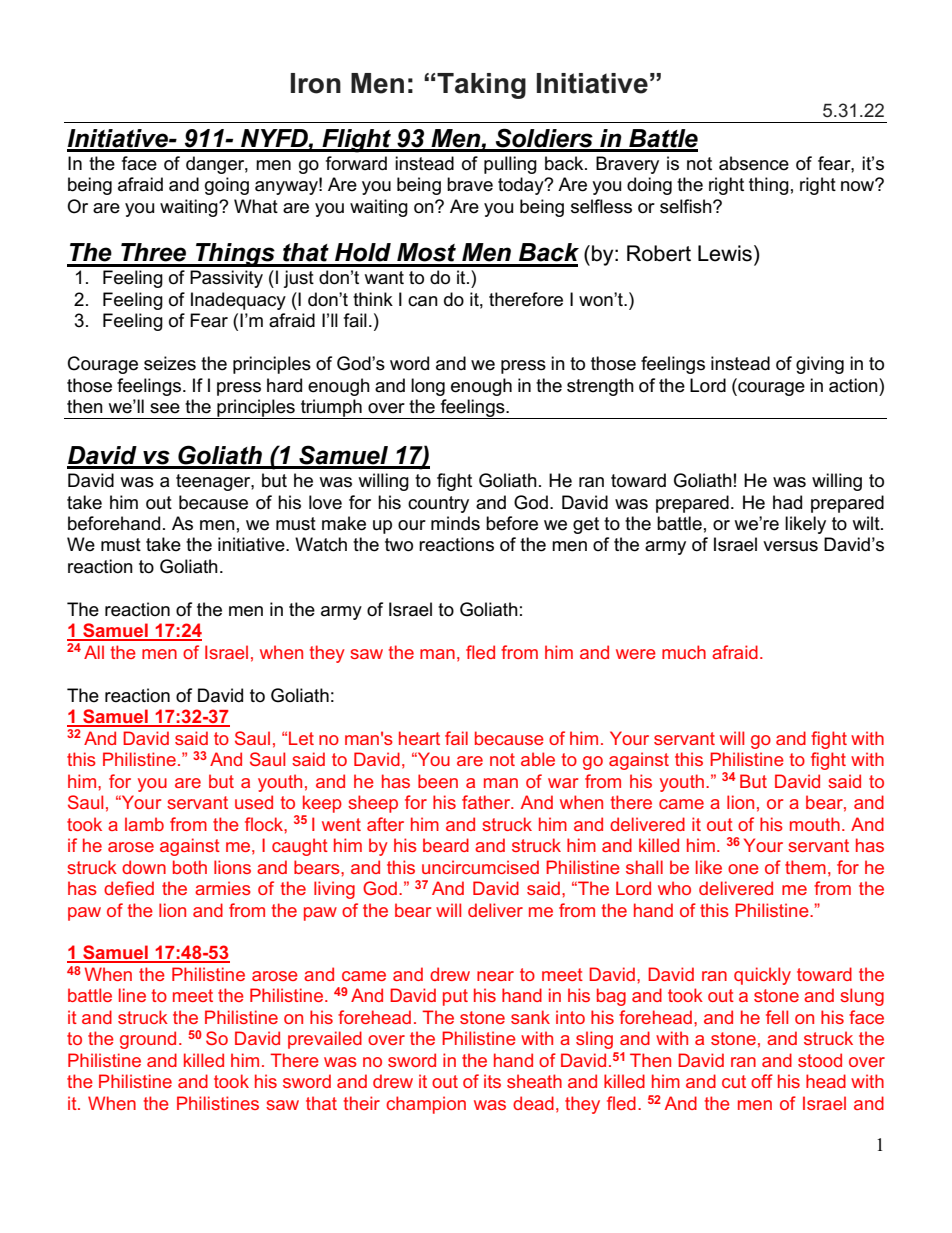 The image size is (952, 1233). I want to click on Watch, so click(321, 544).
